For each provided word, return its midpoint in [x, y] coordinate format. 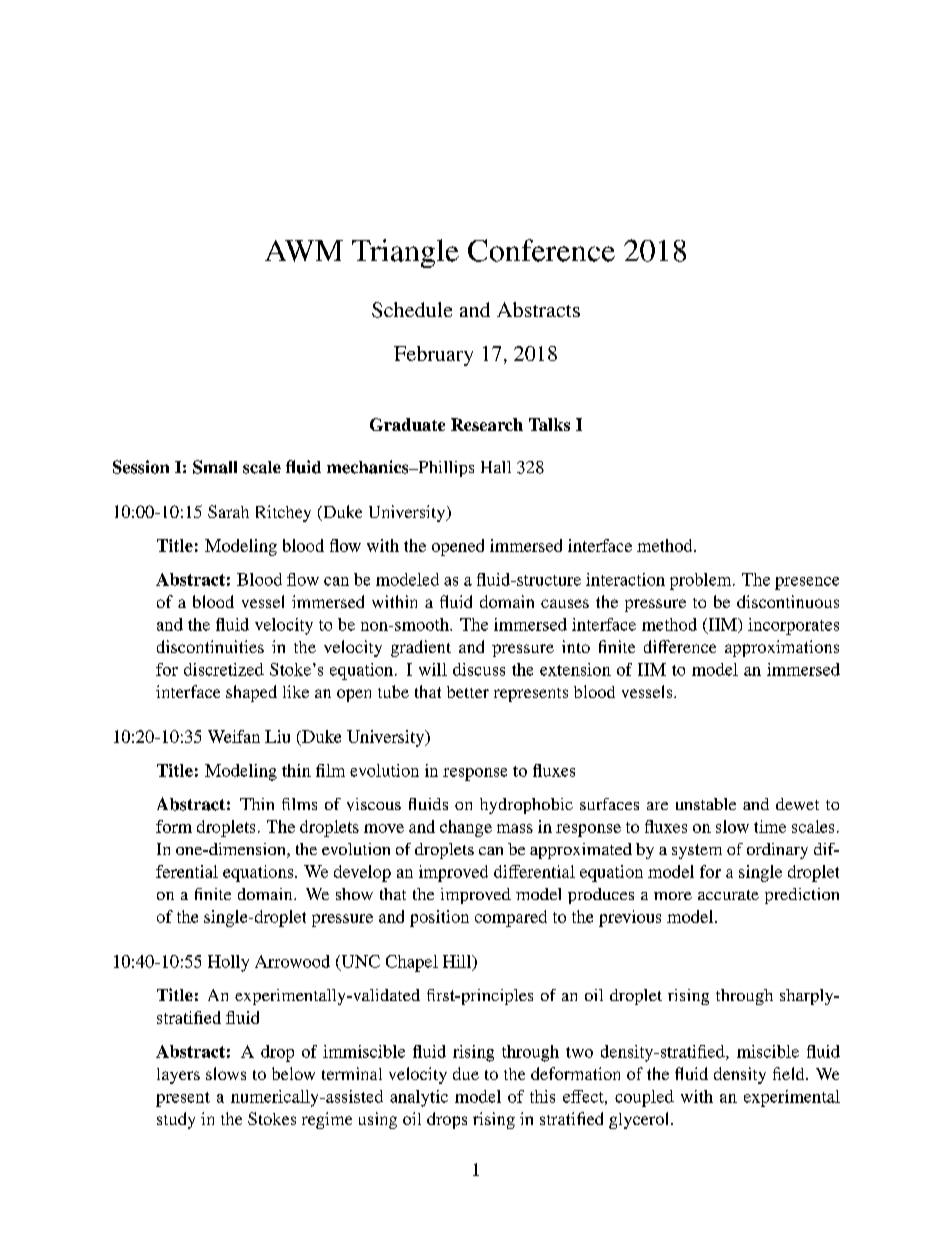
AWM [304, 251]
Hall [496, 467]
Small [215, 467]
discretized [224, 669]
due [466, 1073]
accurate [728, 895]
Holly [228, 963]
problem [702, 581]
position [439, 918]
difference [680, 646]
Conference [541, 250]
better [468, 692]
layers [178, 1076]
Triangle [405, 253]
